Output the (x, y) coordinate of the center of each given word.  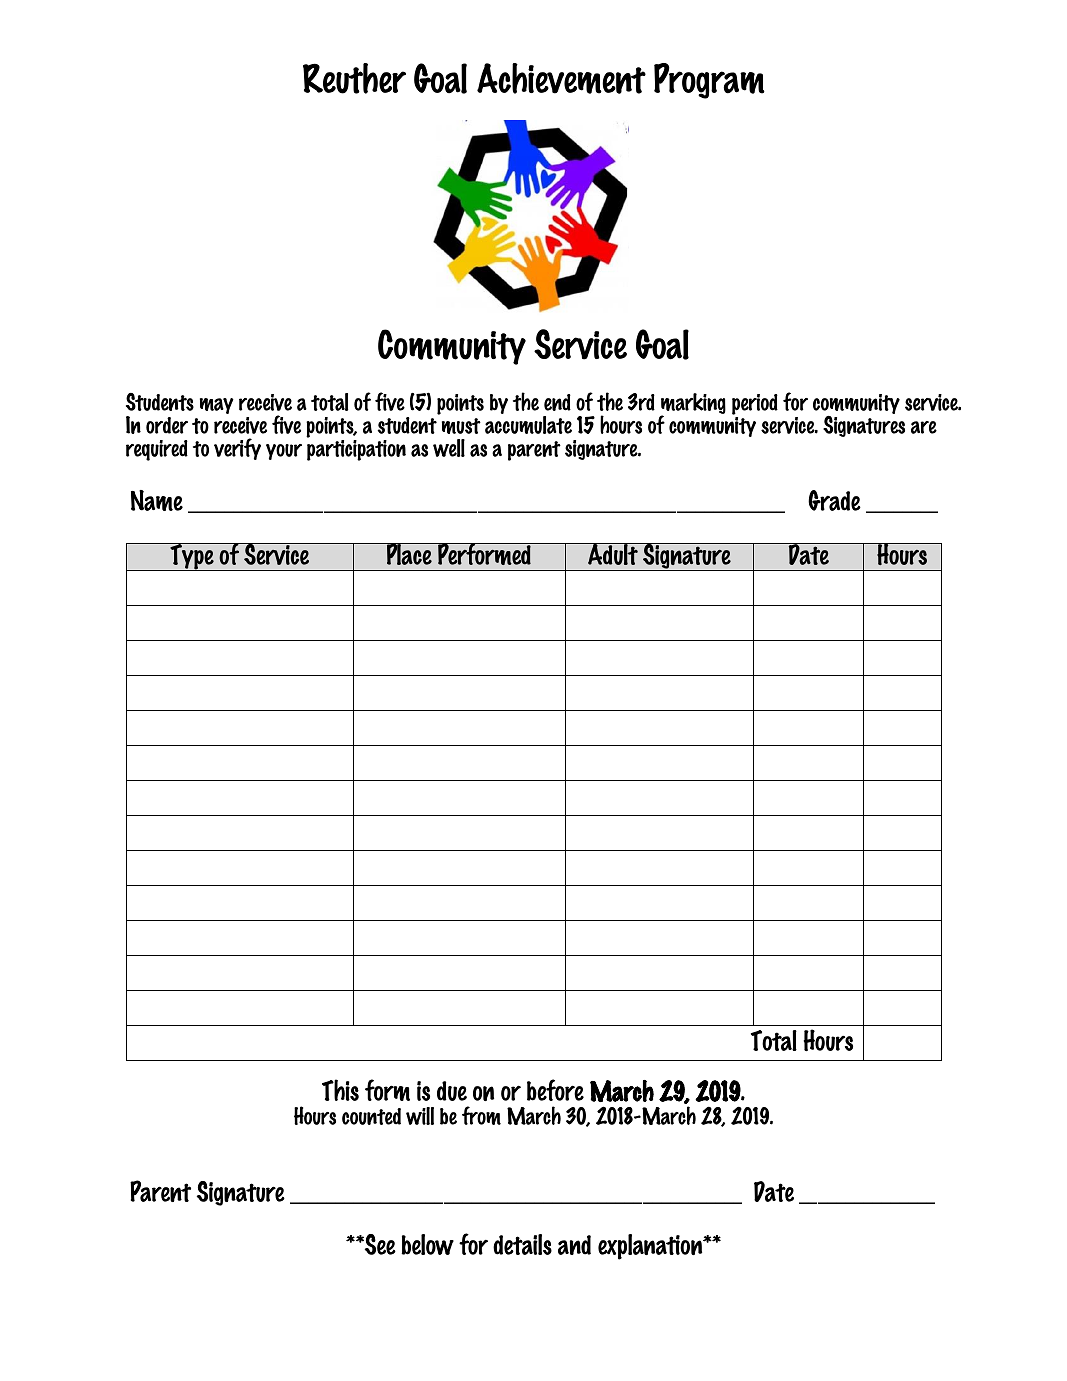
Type (192, 557)
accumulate (528, 425)
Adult (613, 554)
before (555, 1090)
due (452, 1091)
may (217, 406)
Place (409, 554)
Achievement (561, 78)
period (755, 406)
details (522, 1244)
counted (371, 1116)
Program (709, 81)
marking (693, 405)
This (340, 1090)
